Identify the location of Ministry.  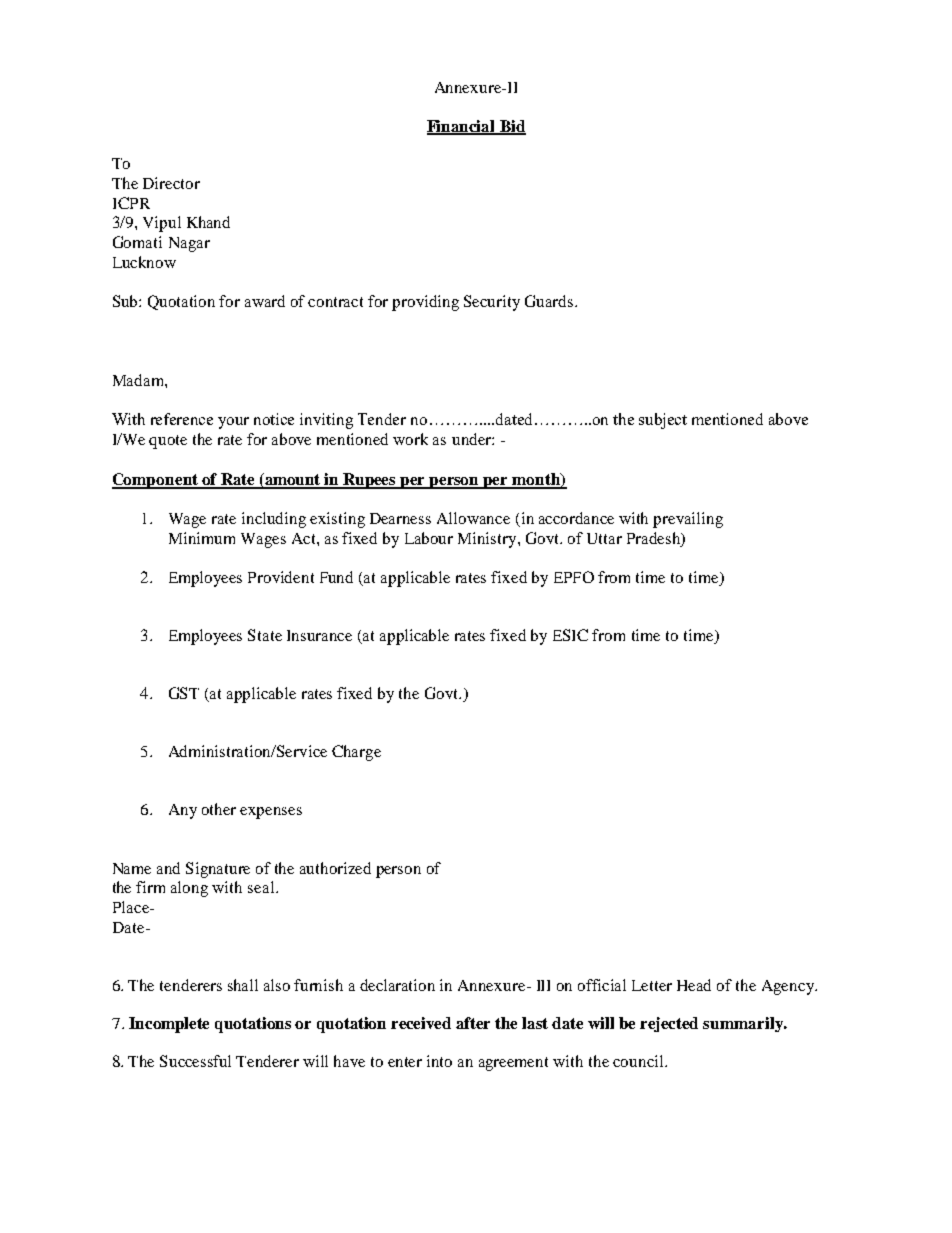
(488, 540).
